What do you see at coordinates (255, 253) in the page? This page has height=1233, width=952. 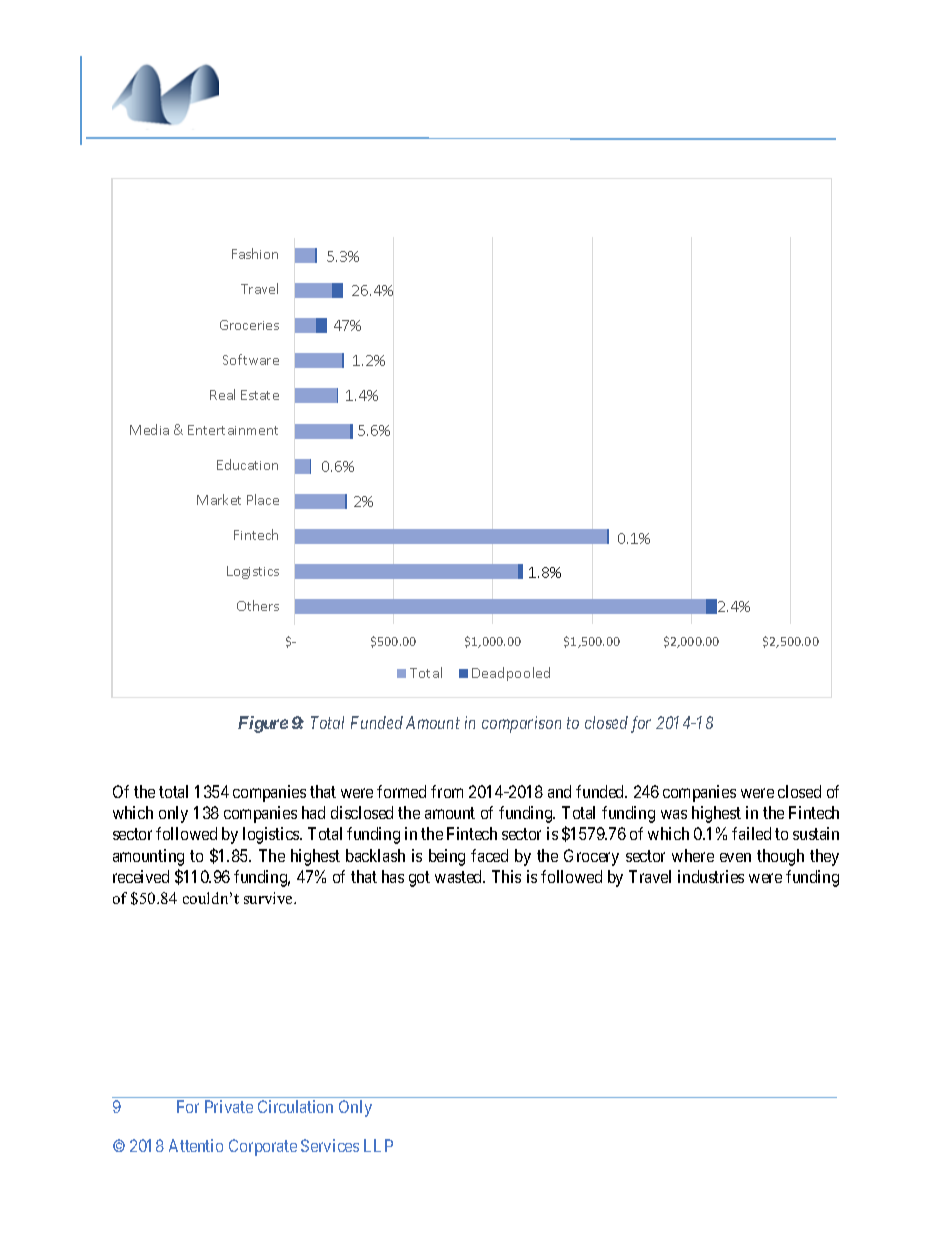 I see `Fashion` at bounding box center [255, 253].
